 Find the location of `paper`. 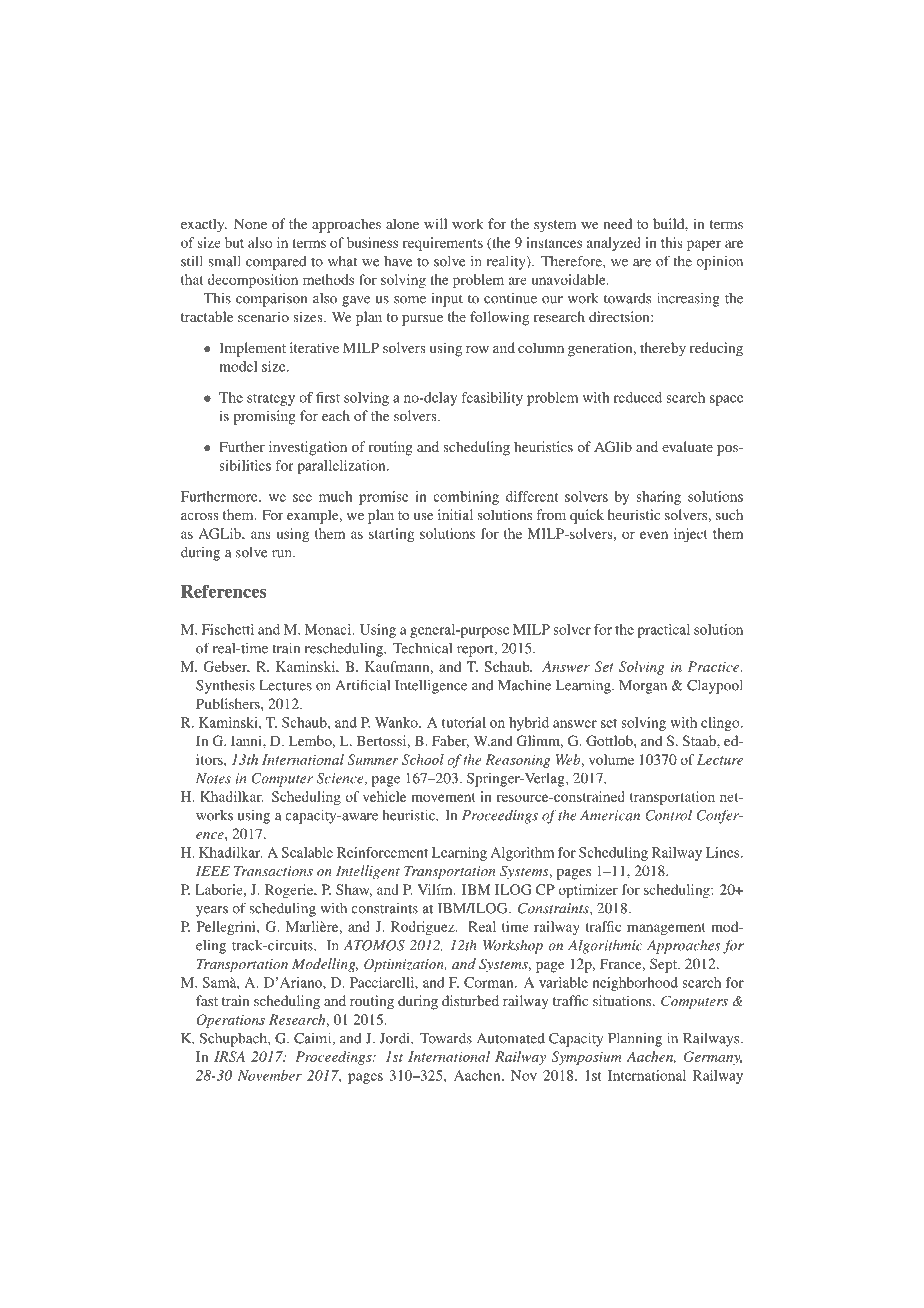

paper is located at coordinates (704, 245).
